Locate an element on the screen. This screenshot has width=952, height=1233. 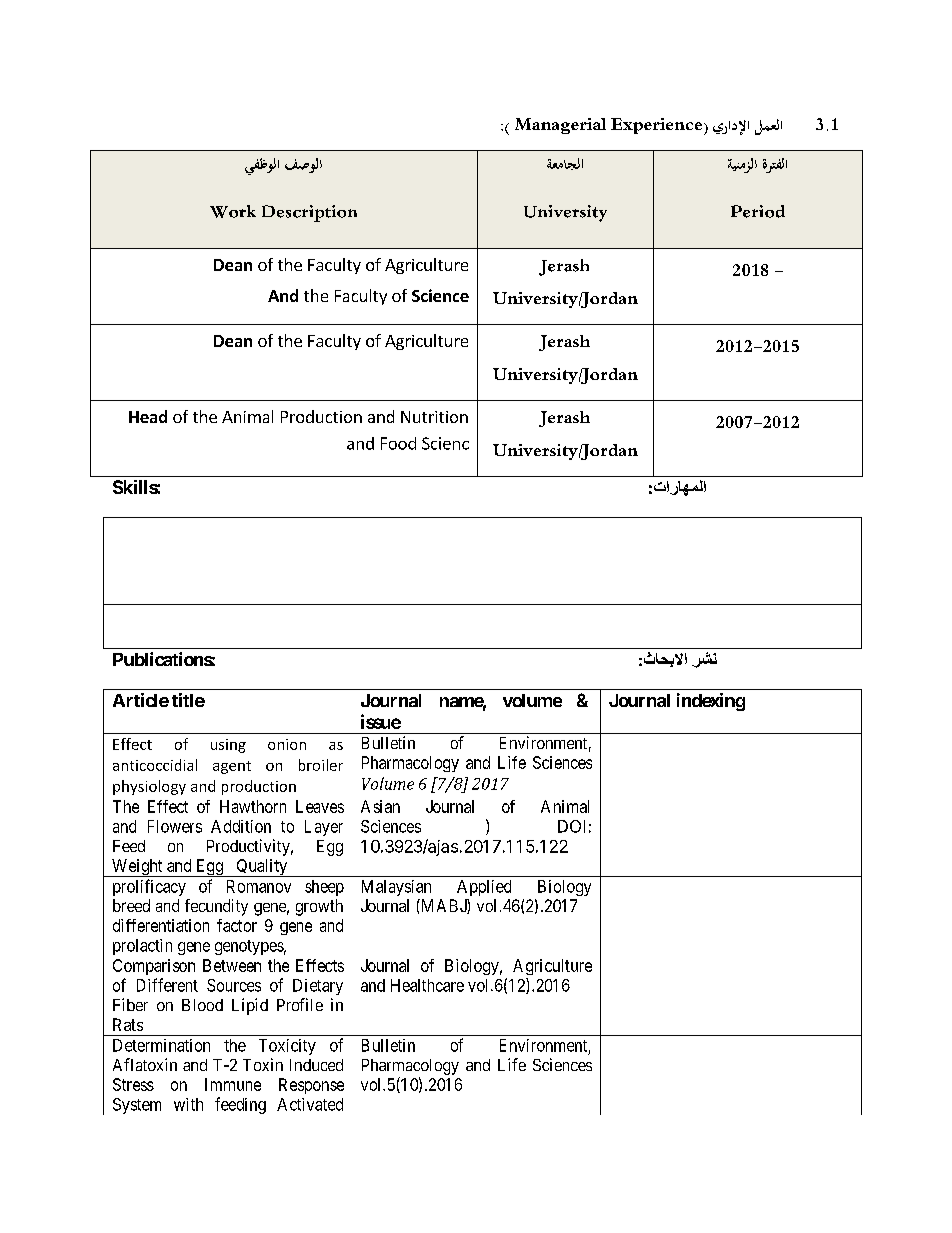
Experience is located at coordinates (658, 126).
